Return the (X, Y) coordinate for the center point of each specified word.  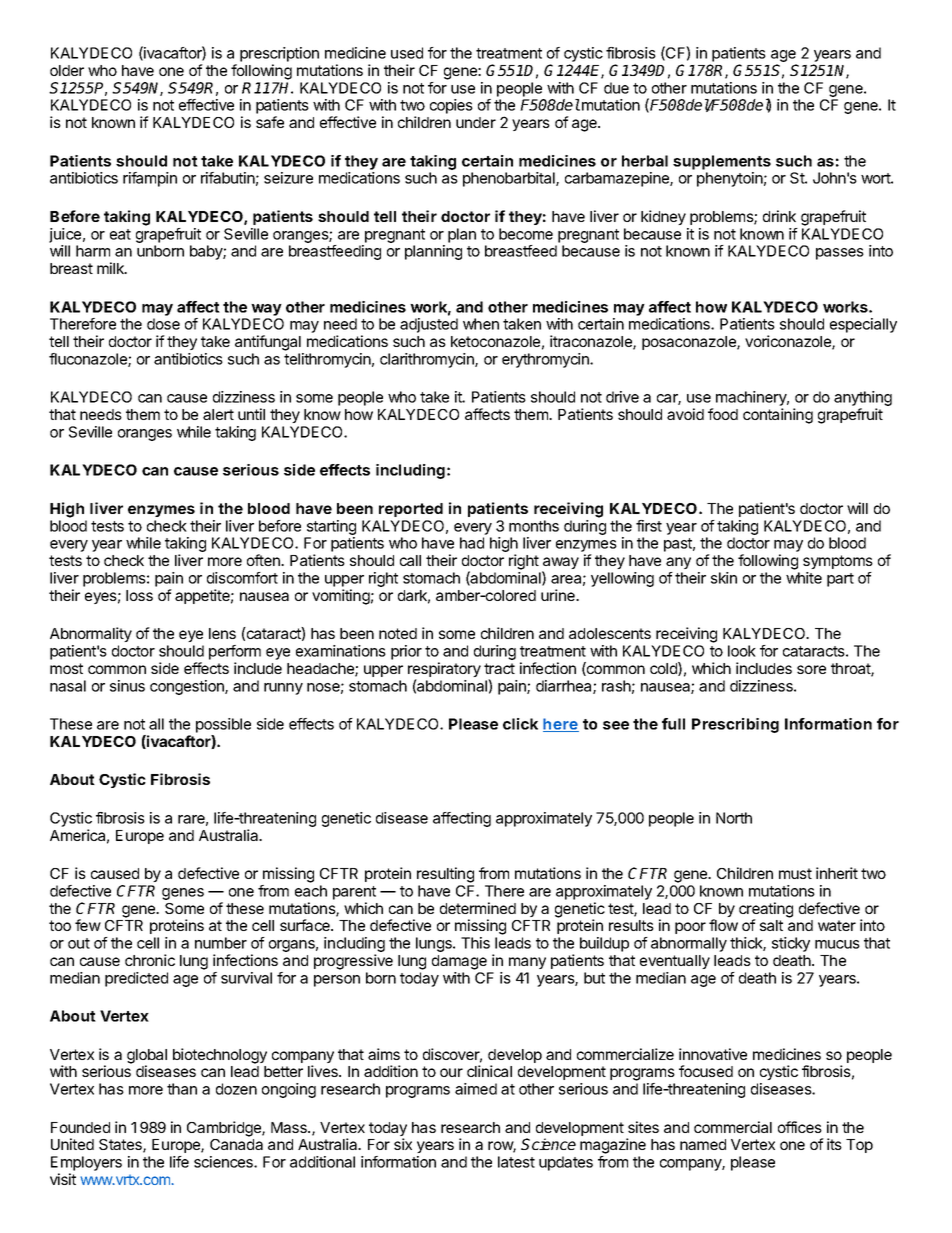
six (403, 1144)
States (121, 1146)
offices (800, 1127)
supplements (722, 162)
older (67, 70)
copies (451, 106)
